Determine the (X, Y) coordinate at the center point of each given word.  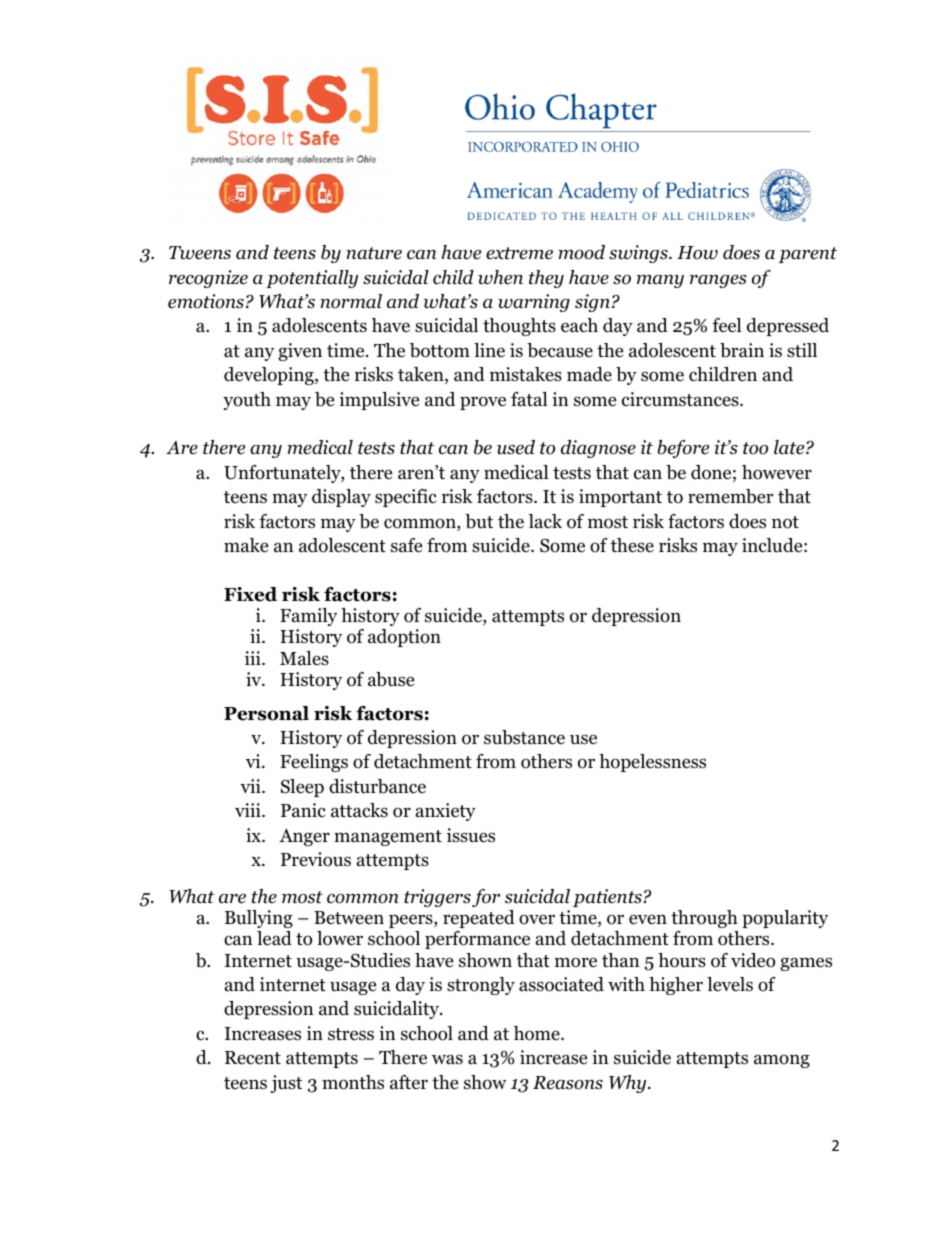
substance (524, 737)
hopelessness (652, 763)
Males (304, 658)
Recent (253, 1058)
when (500, 277)
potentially (312, 279)
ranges (718, 281)
